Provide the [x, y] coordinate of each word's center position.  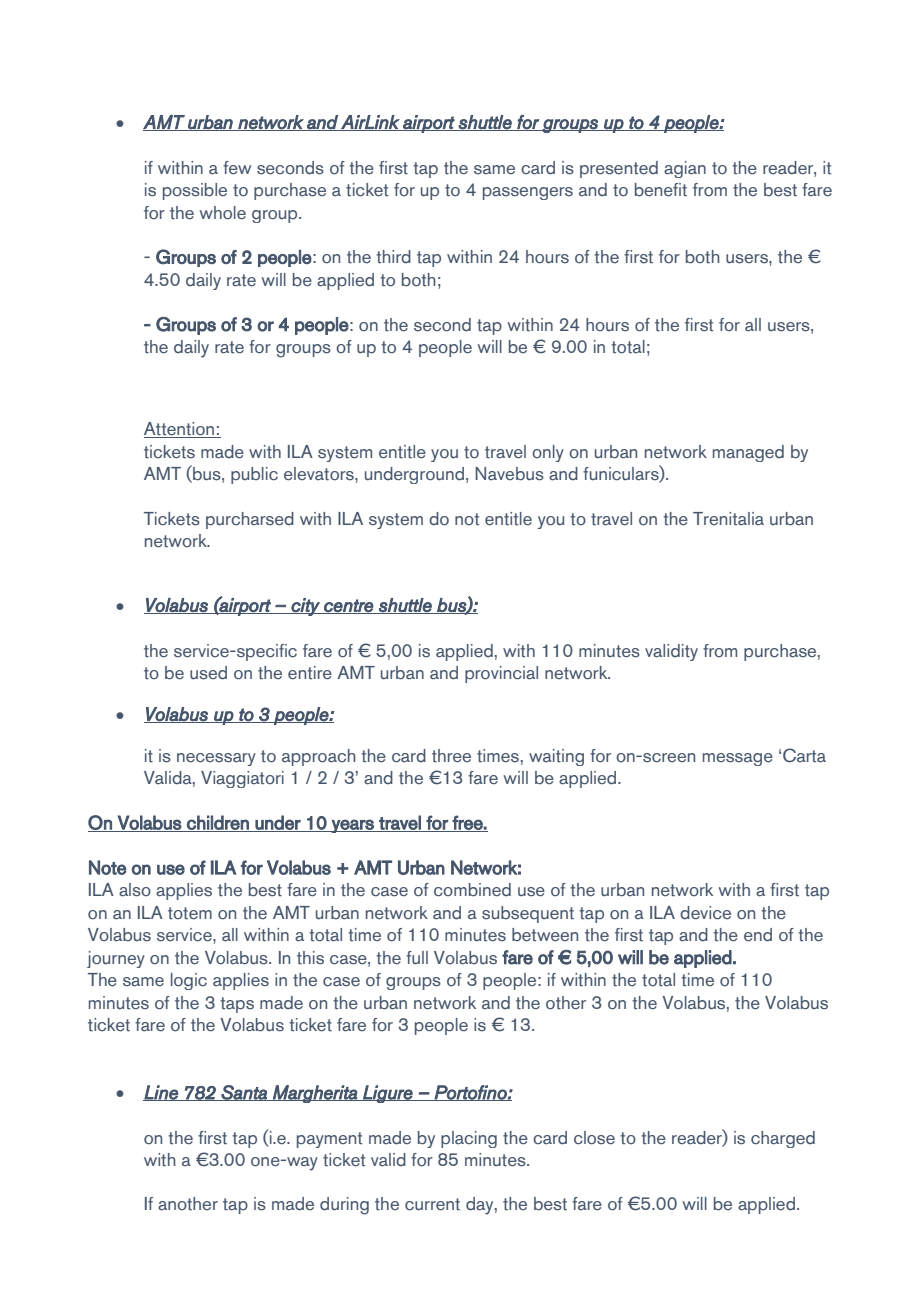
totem [190, 913]
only [548, 453]
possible [195, 191]
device [705, 913]
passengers [528, 193]
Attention [180, 430]
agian [685, 169]
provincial [501, 674]
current [432, 1204]
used [208, 673]
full [417, 958]
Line [161, 1093]
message [738, 759]
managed [748, 453]
